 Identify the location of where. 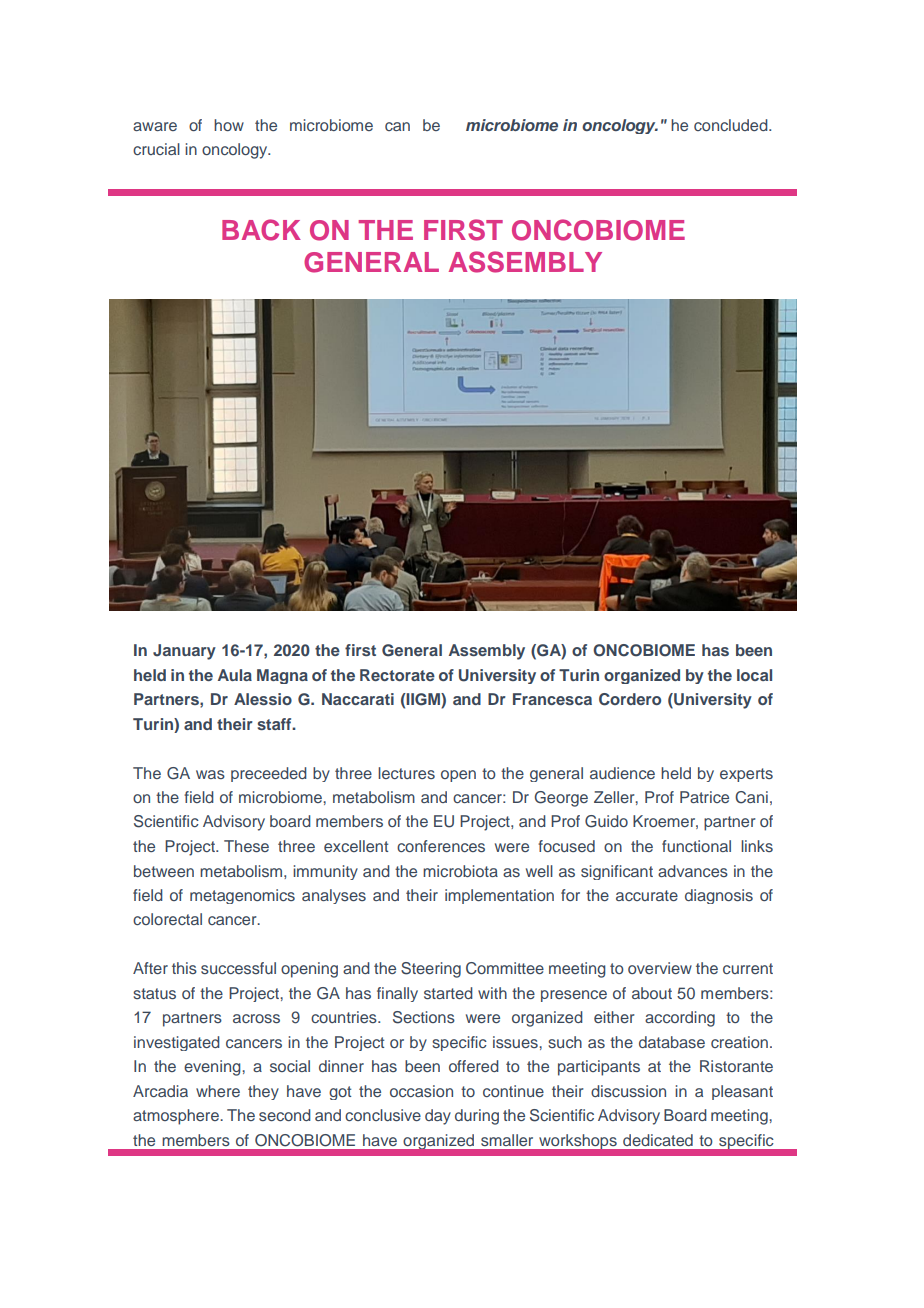
(218, 1091).
